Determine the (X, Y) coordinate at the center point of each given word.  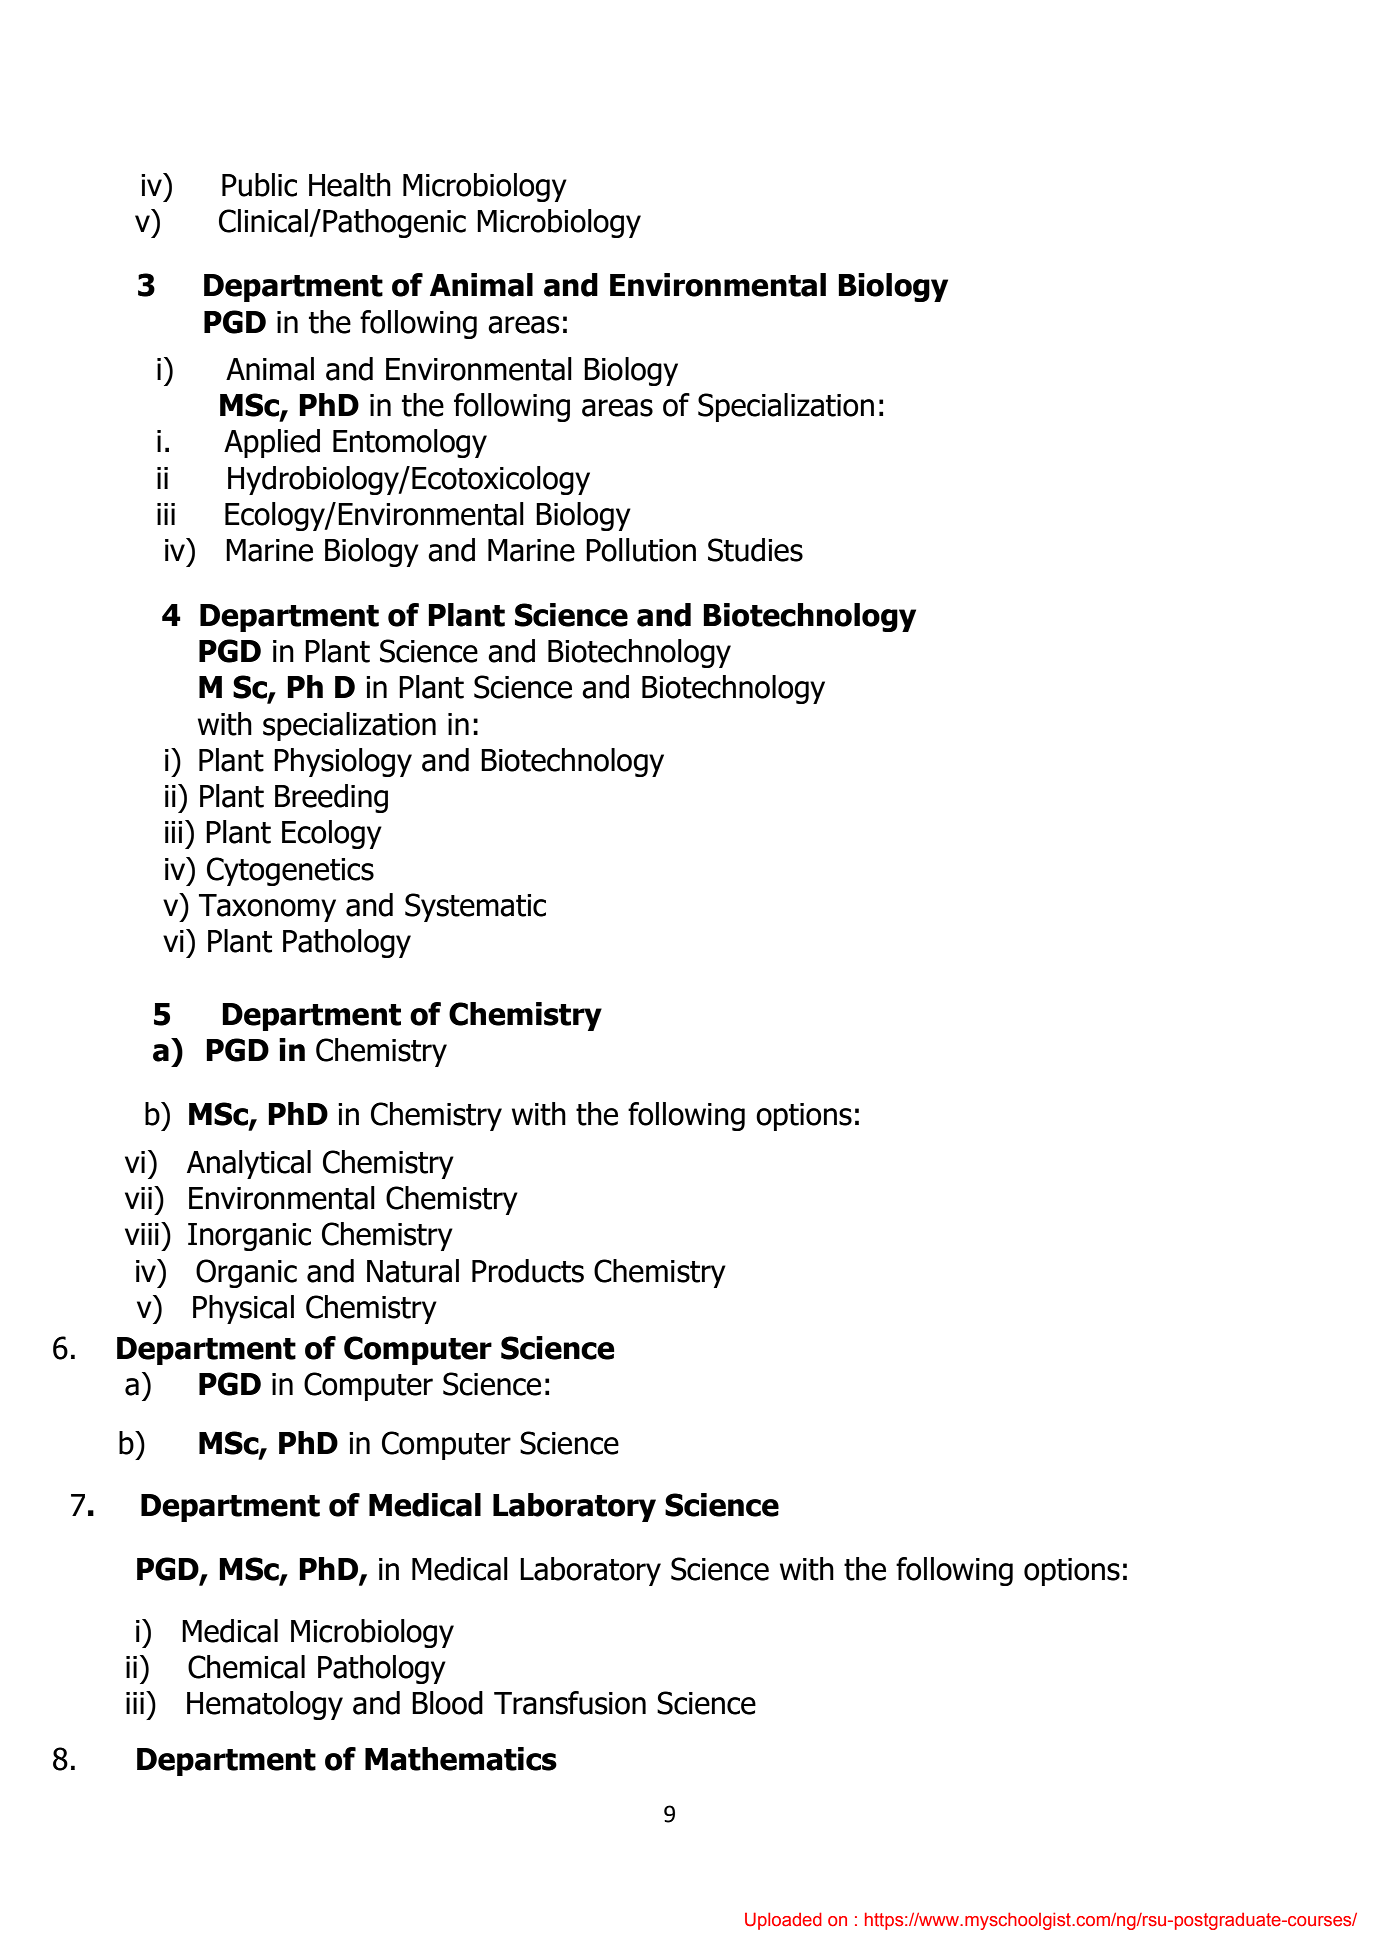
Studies (755, 550)
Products (528, 1271)
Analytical (249, 1164)
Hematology (265, 1705)
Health (350, 185)
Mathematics (461, 1759)
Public (259, 185)
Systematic (475, 907)
